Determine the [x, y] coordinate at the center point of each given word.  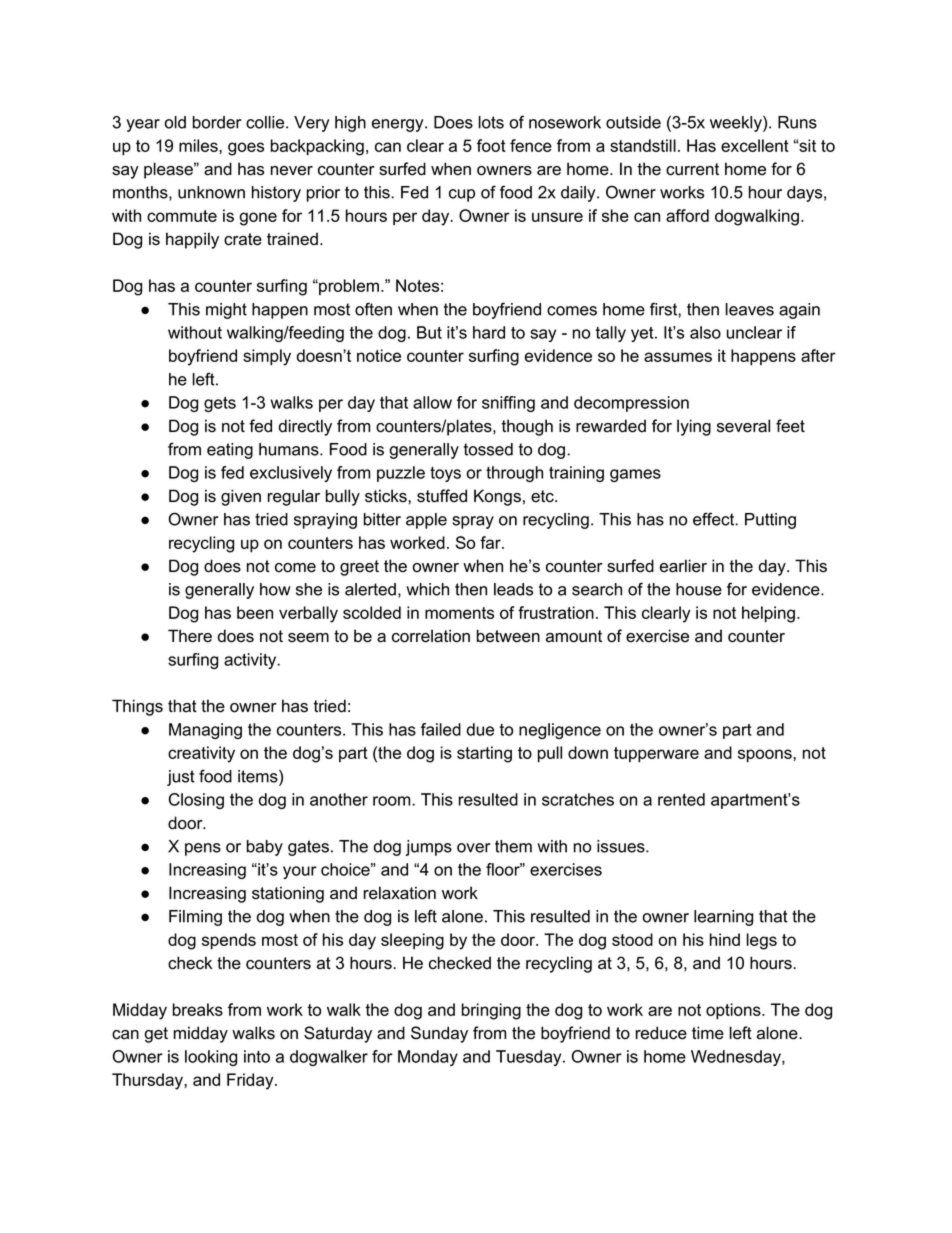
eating [230, 451]
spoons [766, 755]
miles [199, 145]
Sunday [439, 1034]
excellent [755, 145]
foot [491, 145]
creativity [201, 754]
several [743, 426]
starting [484, 754]
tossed [488, 449]
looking [211, 1058]
